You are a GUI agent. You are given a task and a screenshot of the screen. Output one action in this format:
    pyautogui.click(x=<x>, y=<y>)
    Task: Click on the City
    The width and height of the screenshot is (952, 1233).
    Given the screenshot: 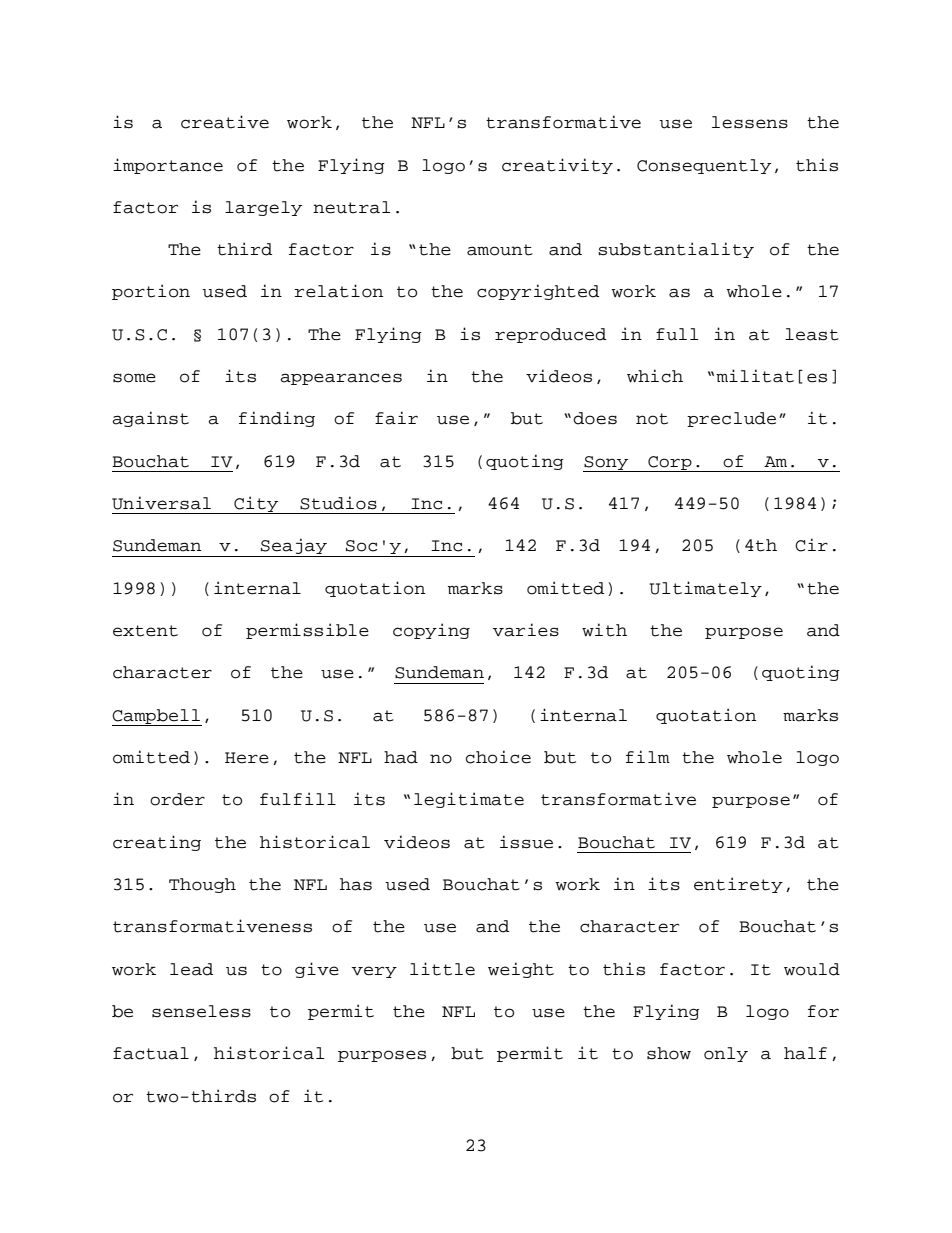 What is the action you would take?
    pyautogui.click(x=256, y=505)
